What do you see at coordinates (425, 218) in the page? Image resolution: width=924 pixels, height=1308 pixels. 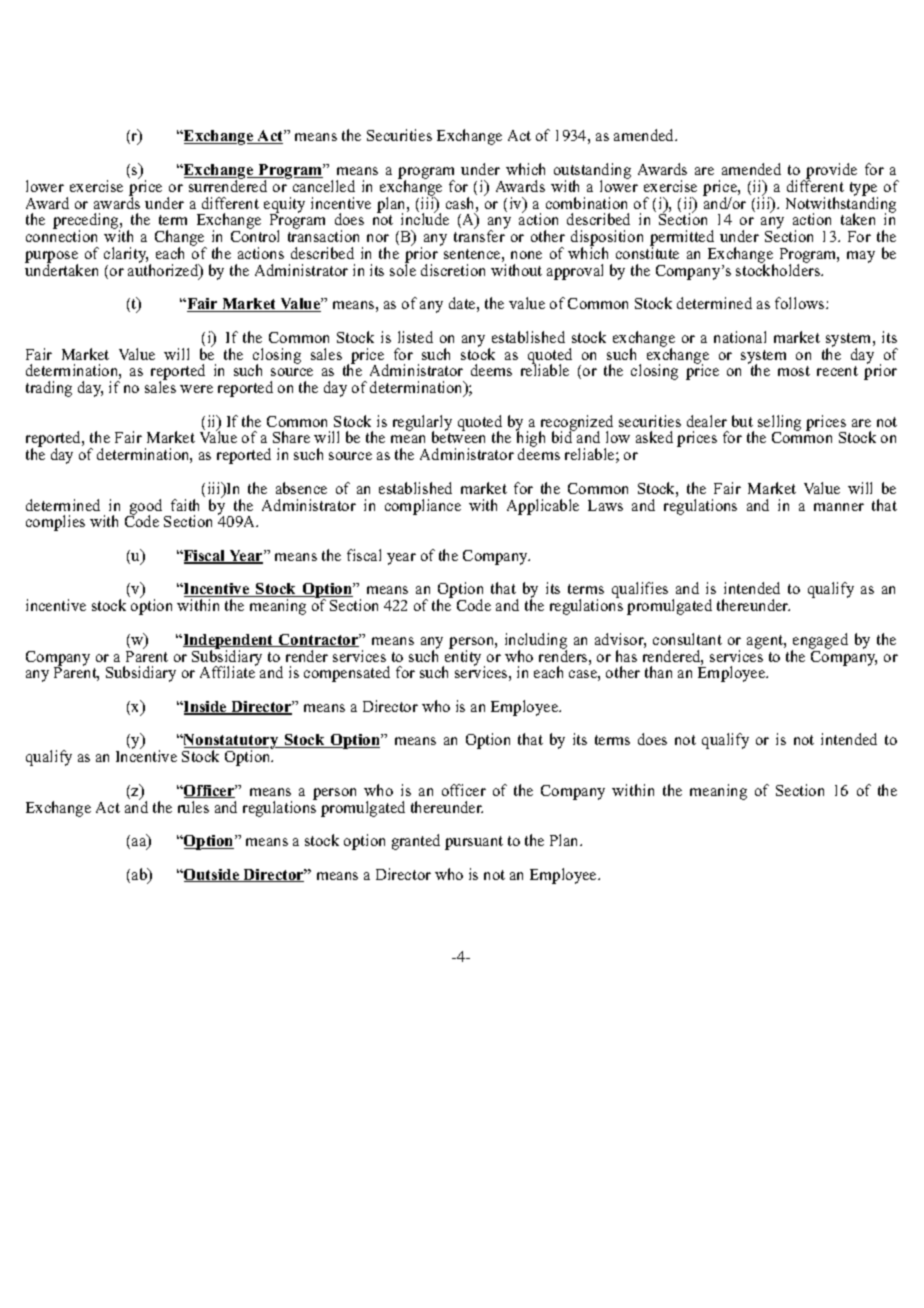 I see `include` at bounding box center [425, 218].
